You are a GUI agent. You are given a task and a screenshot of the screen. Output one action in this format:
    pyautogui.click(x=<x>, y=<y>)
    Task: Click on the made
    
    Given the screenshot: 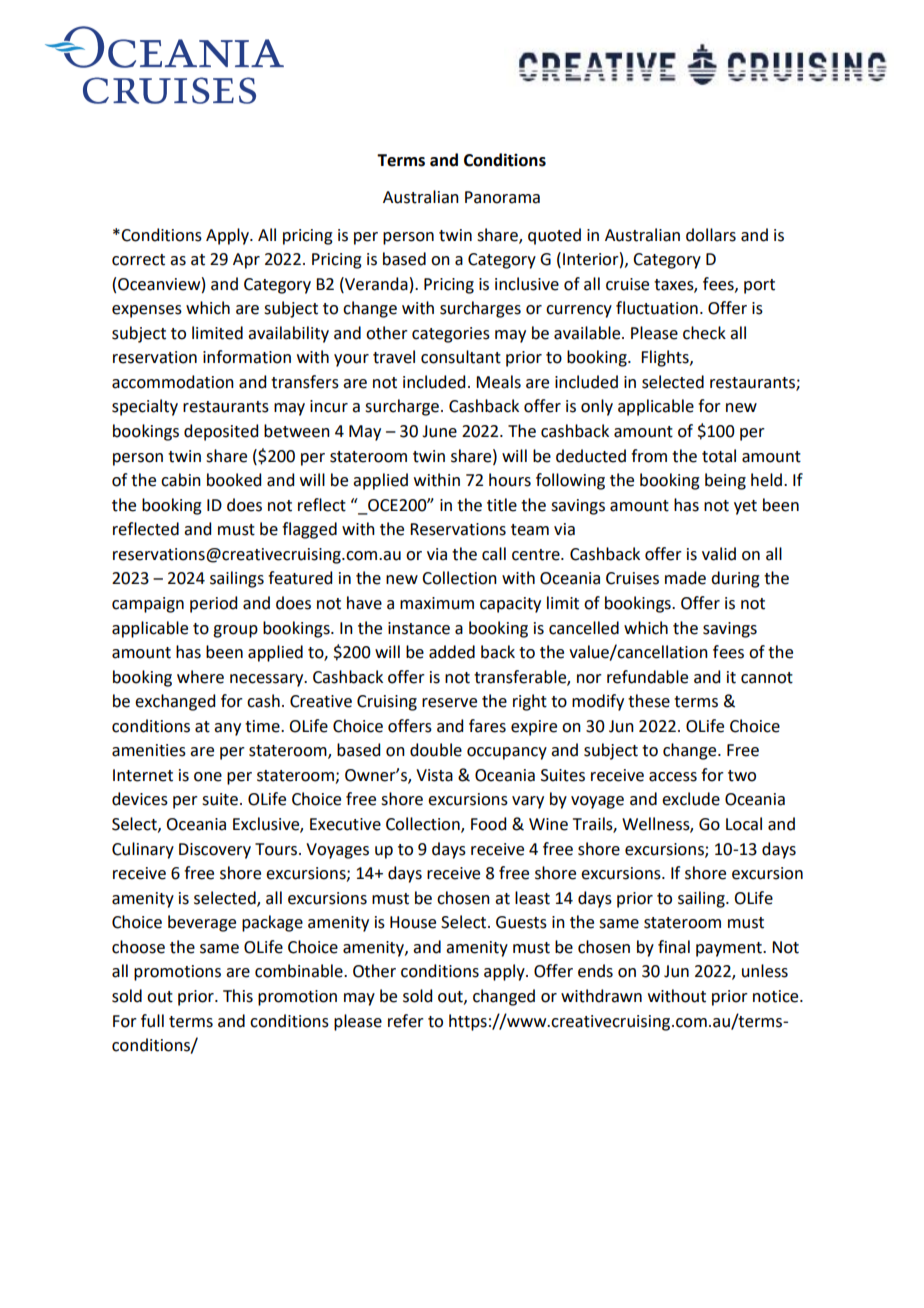 What is the action you would take?
    pyautogui.click(x=685, y=578)
